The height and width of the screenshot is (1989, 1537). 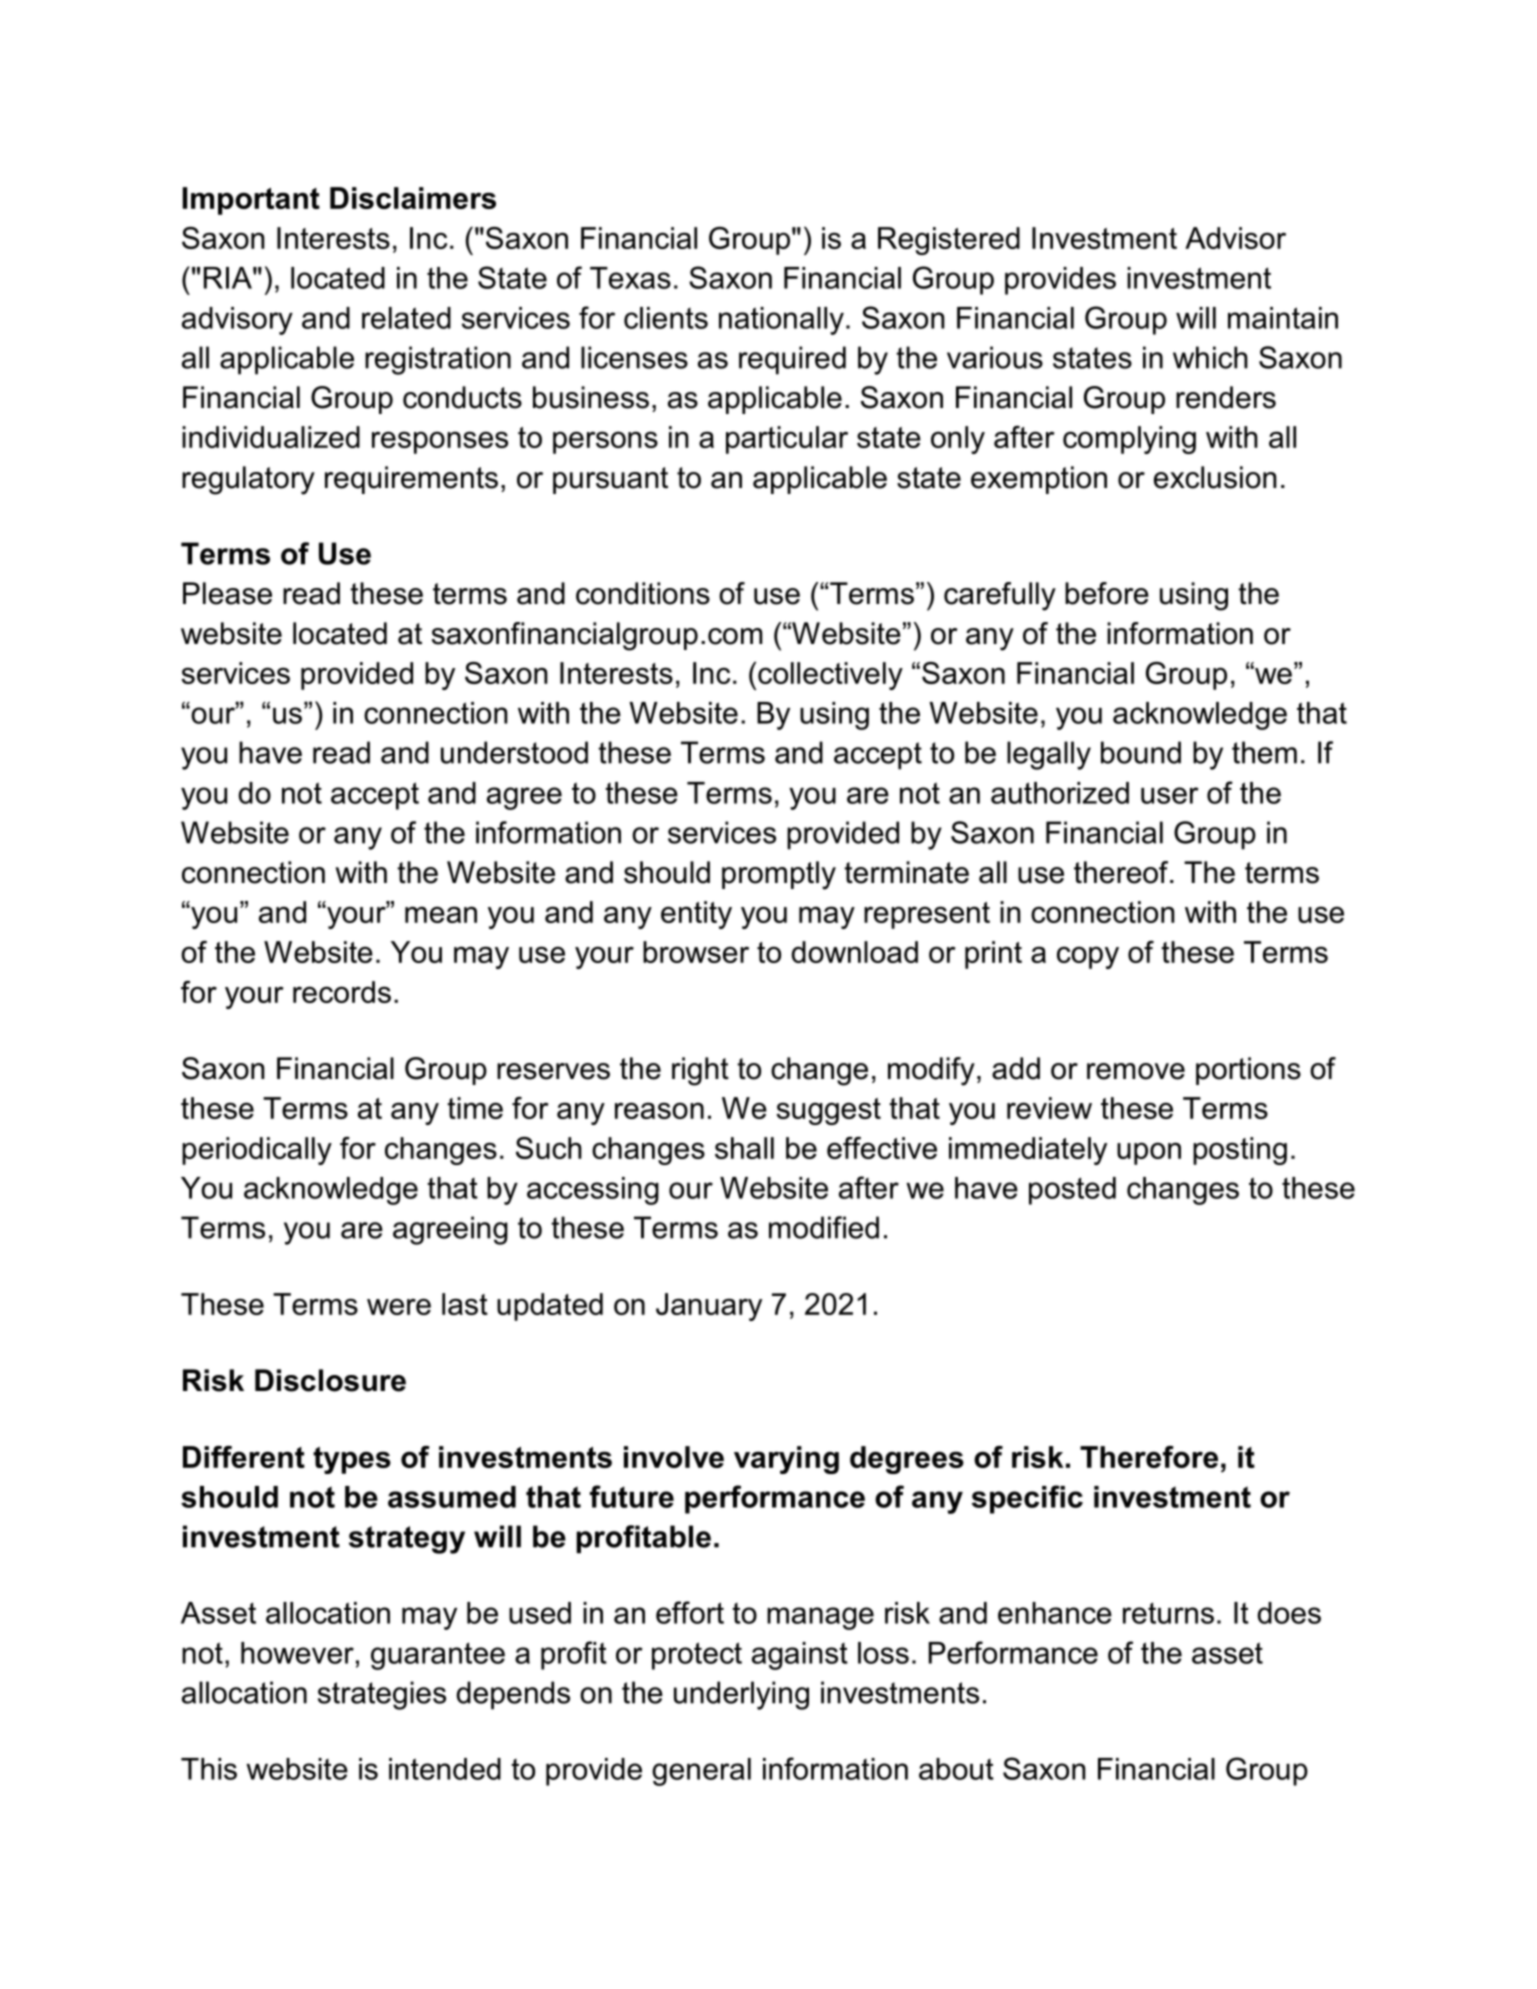 I want to click on Therefore, so click(x=1149, y=1457).
